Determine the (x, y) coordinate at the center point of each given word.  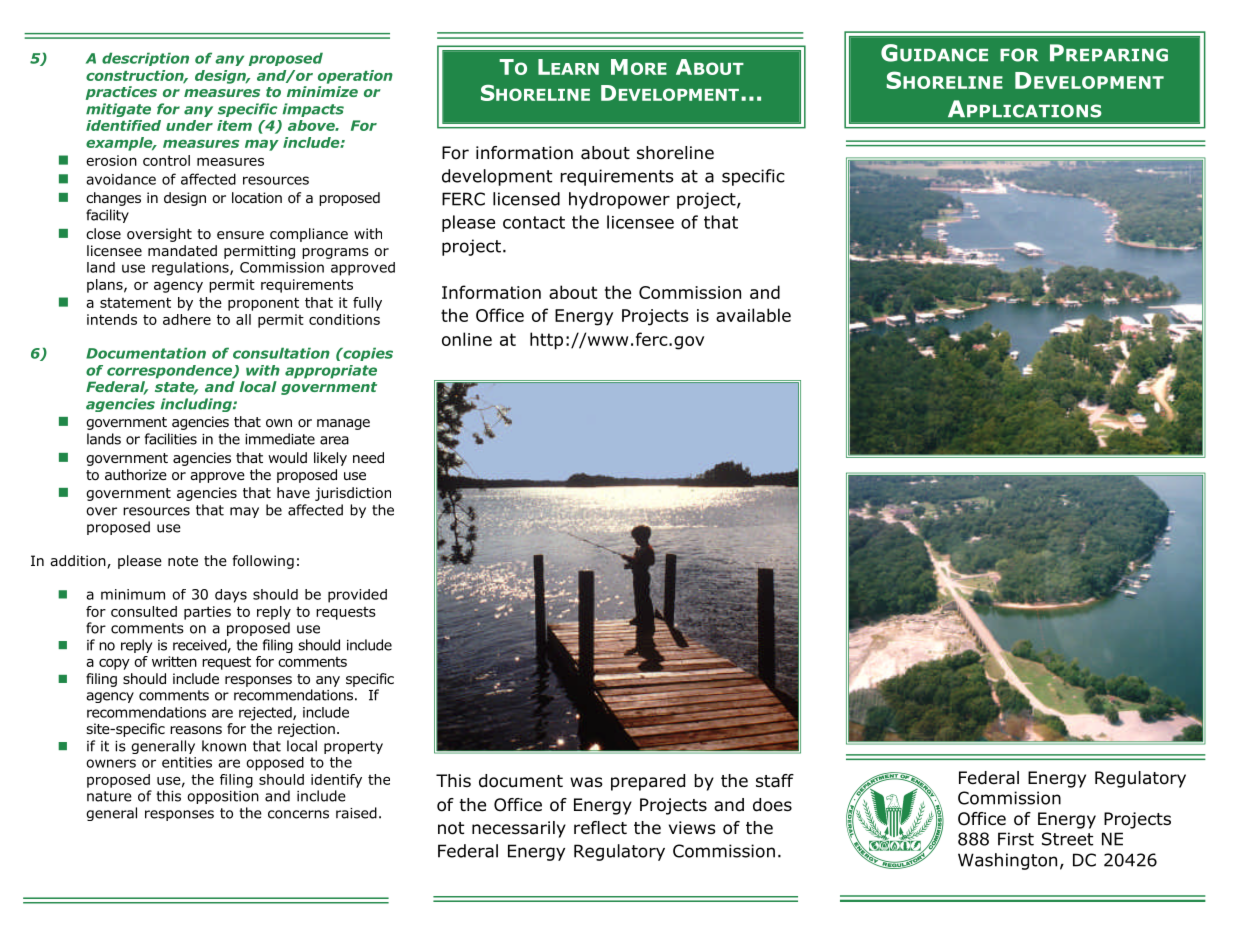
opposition (223, 797)
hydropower (619, 200)
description (145, 59)
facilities (171, 439)
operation (355, 77)
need (368, 457)
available (753, 315)
